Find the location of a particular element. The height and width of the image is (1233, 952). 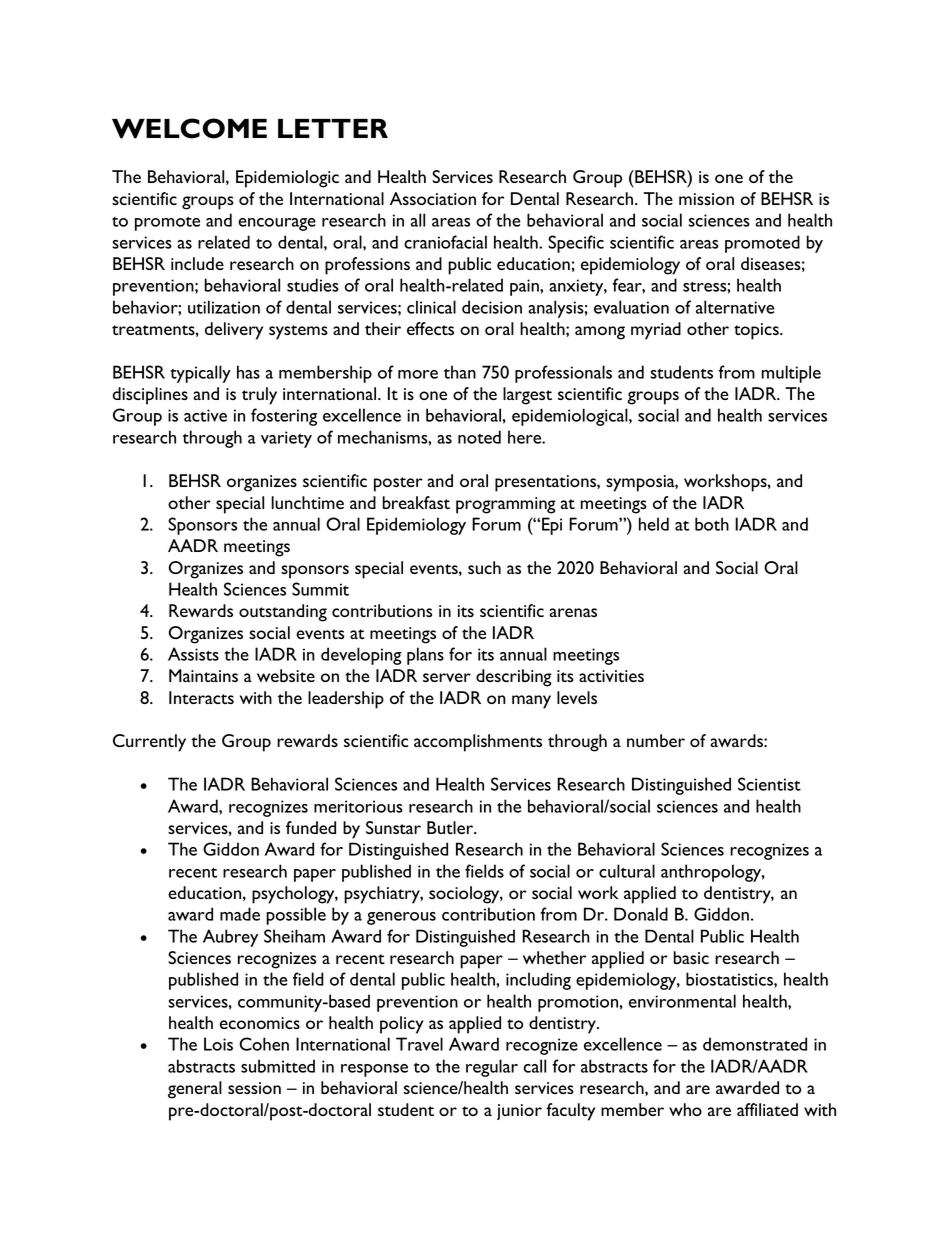

session is located at coordinates (254, 1088).
